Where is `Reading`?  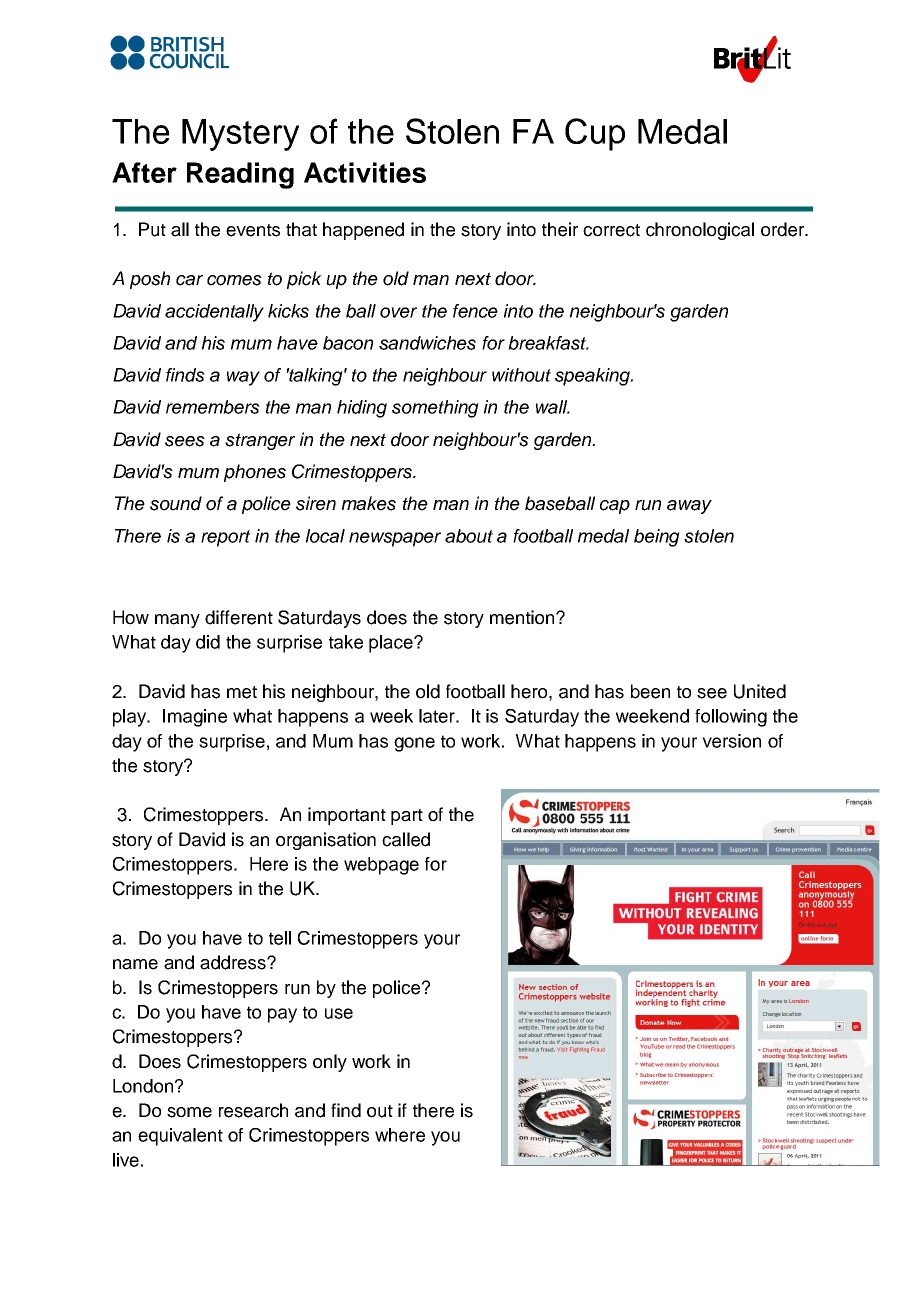
Reading is located at coordinates (240, 175).
